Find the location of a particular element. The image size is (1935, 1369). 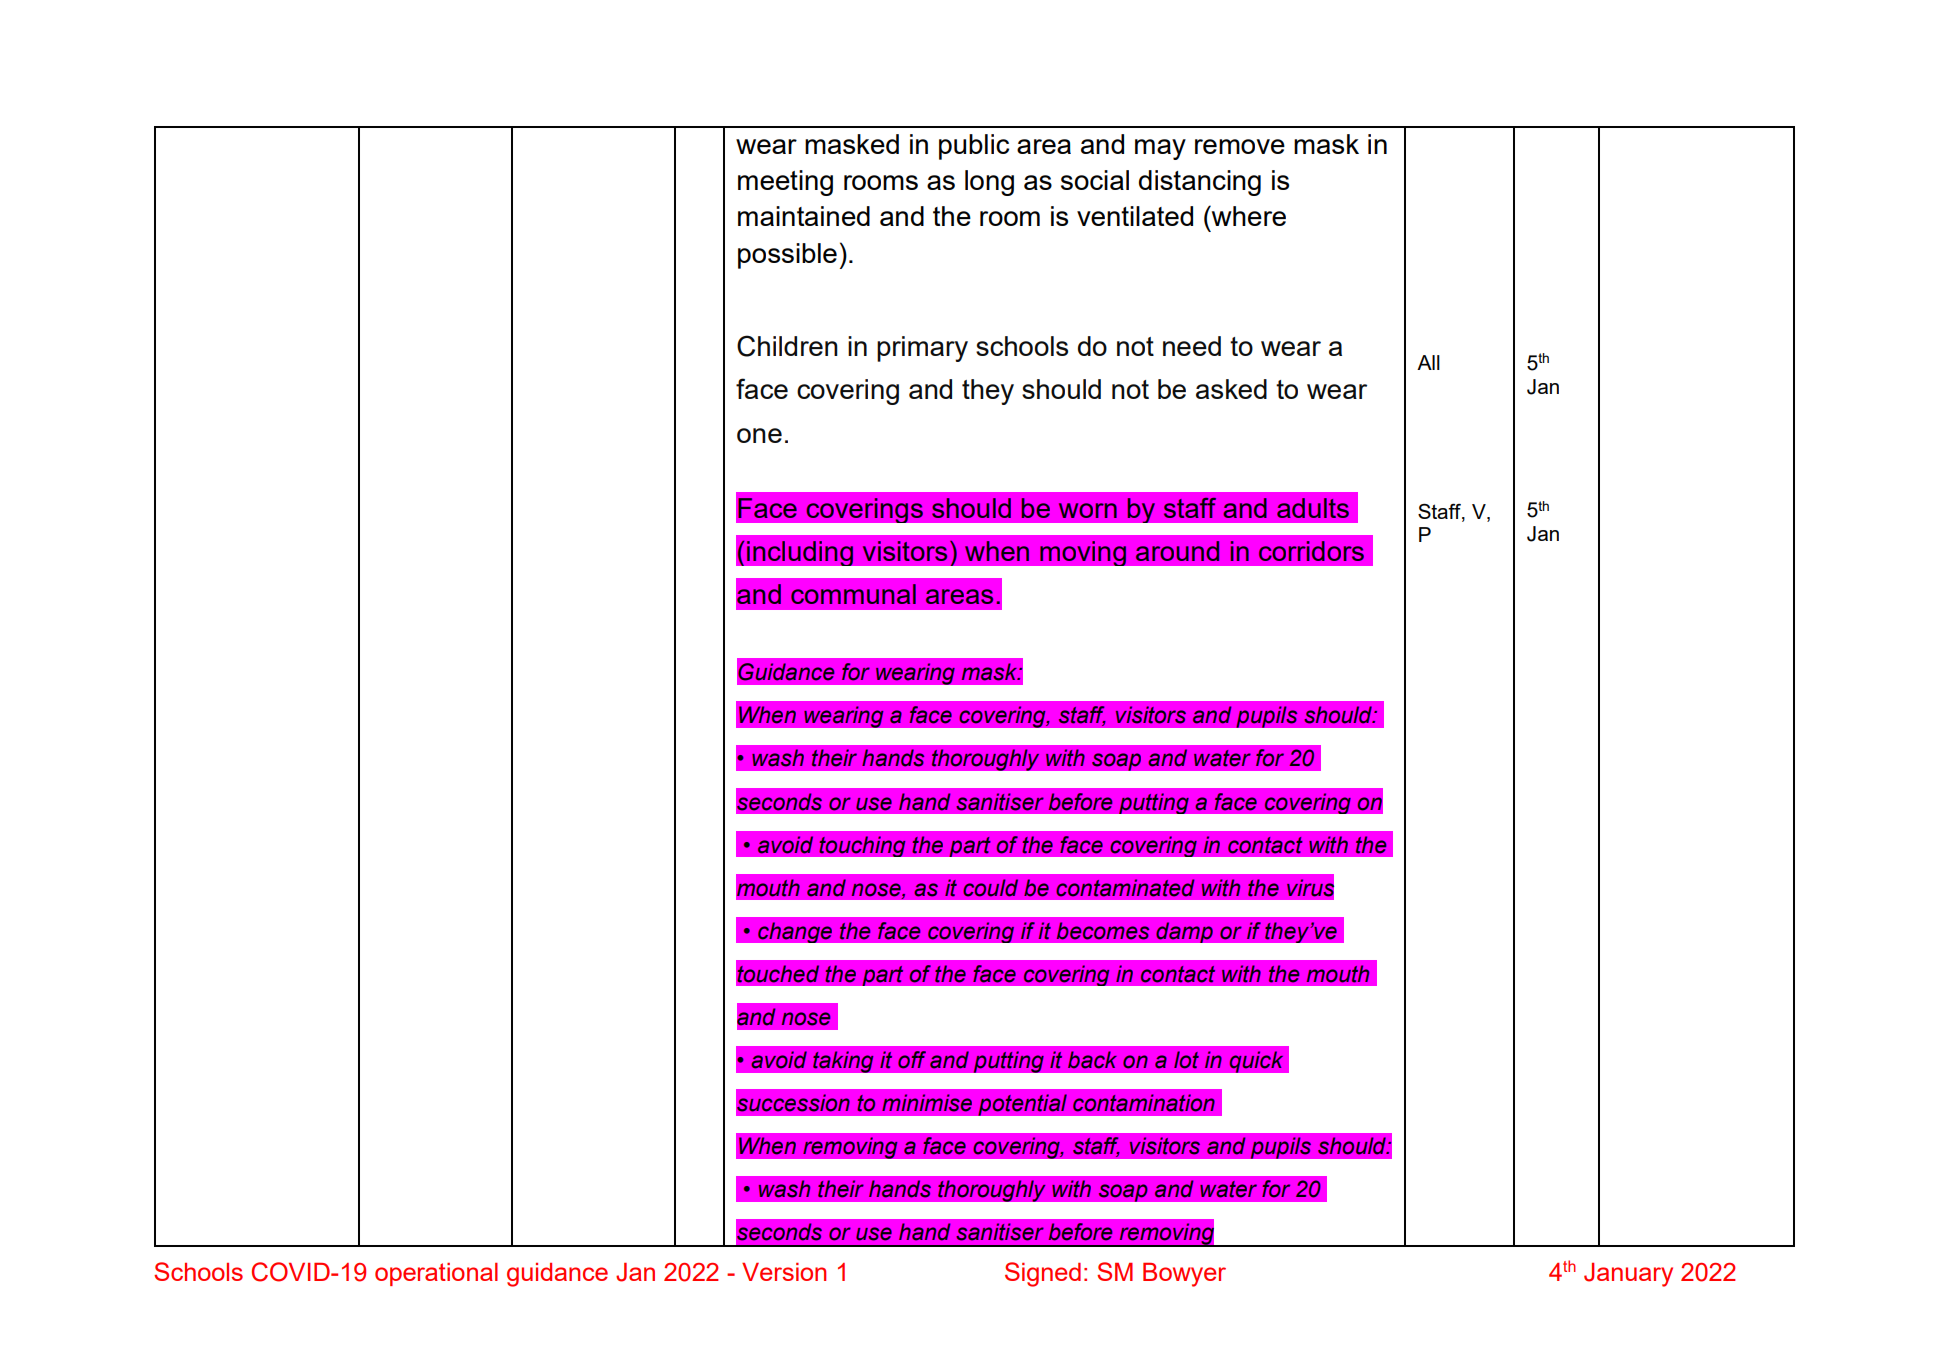

meeting is located at coordinates (785, 183).
